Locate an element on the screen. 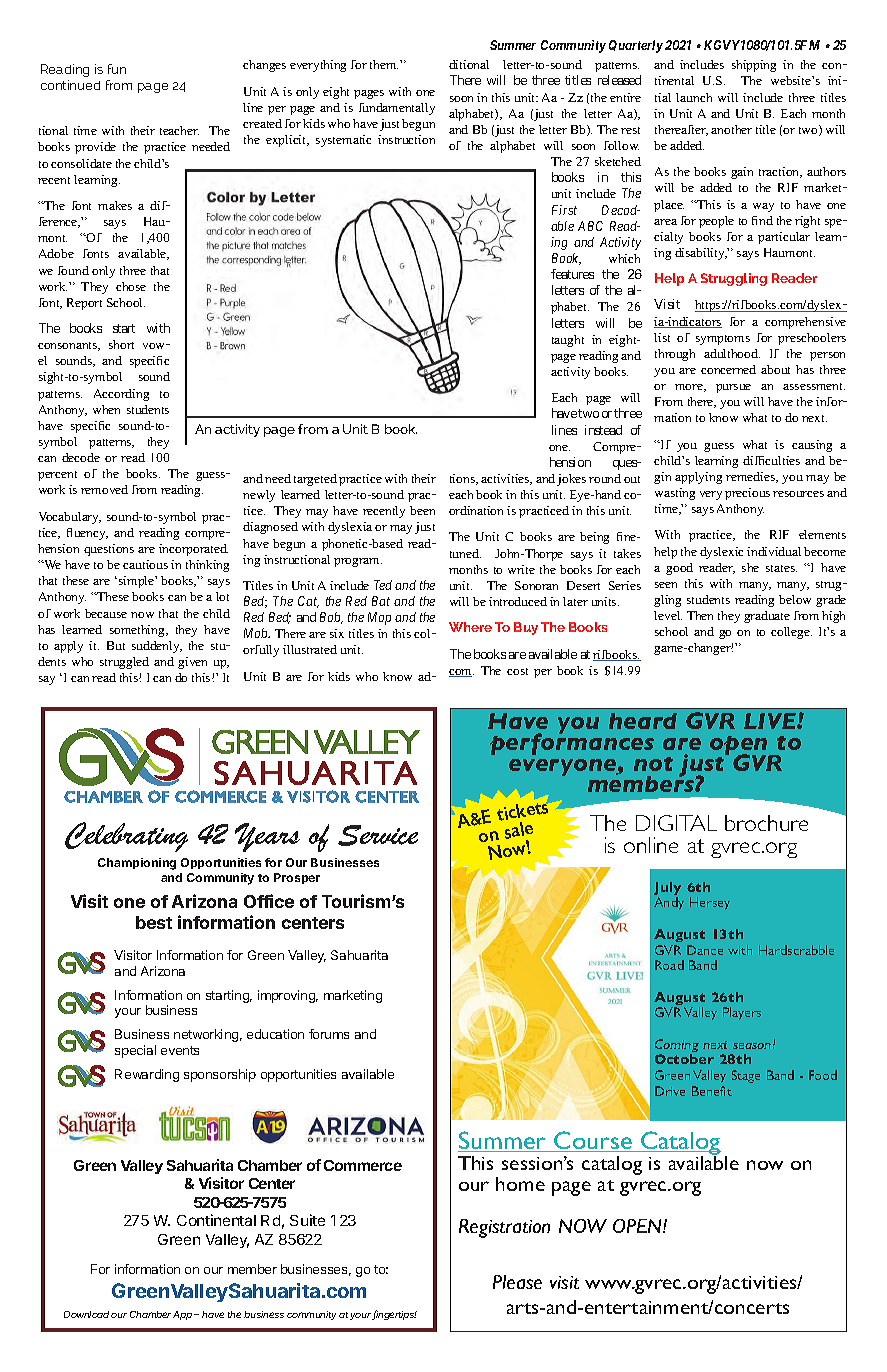 This screenshot has width=887, height=1372. suddenly is located at coordinates (157, 647).
